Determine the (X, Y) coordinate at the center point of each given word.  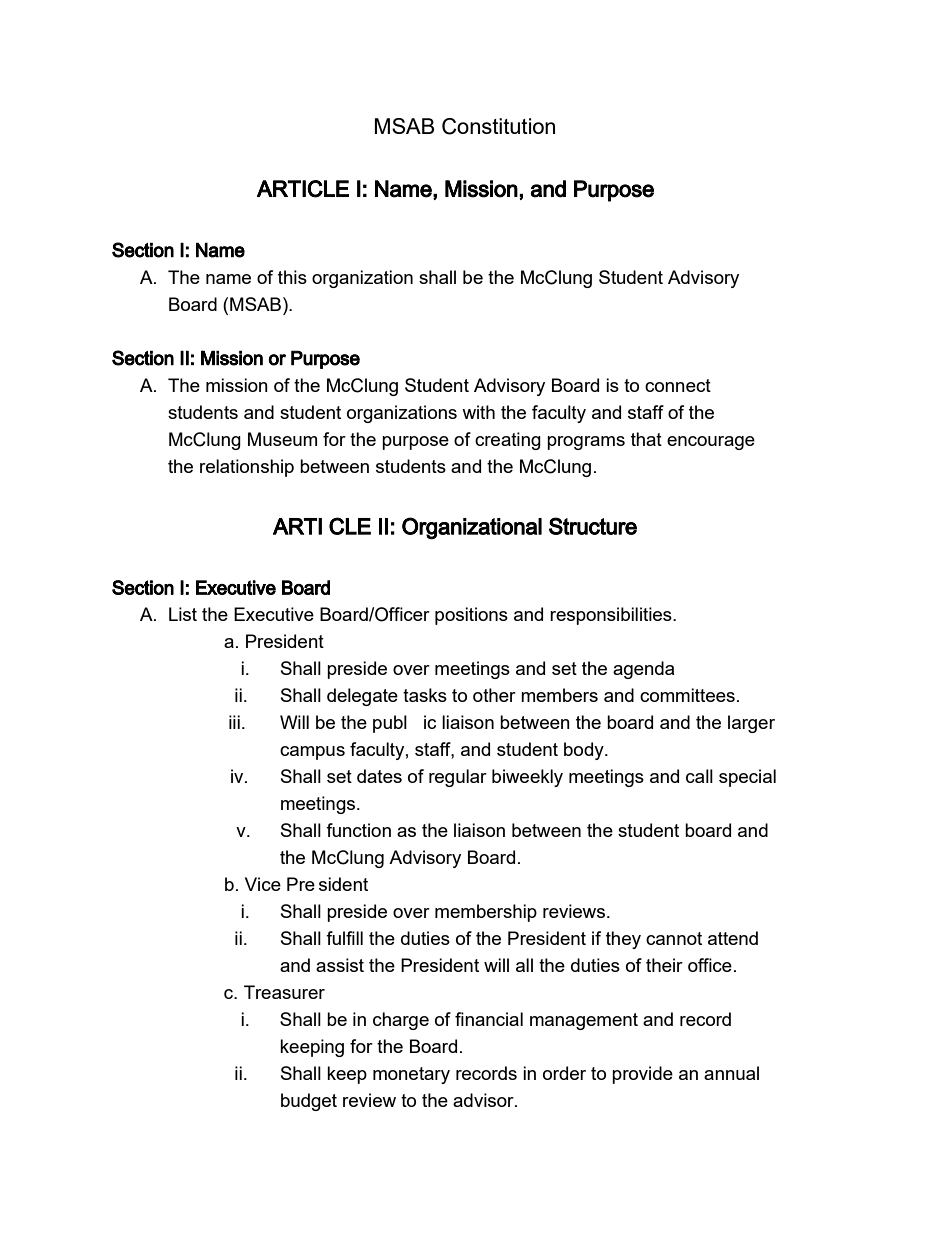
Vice (263, 884)
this (292, 277)
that (646, 439)
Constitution (498, 126)
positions (471, 616)
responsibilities (612, 616)
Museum (282, 439)
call (699, 776)
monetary (411, 1075)
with (478, 412)
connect (678, 385)
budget (309, 1102)
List (183, 614)
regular (458, 778)
